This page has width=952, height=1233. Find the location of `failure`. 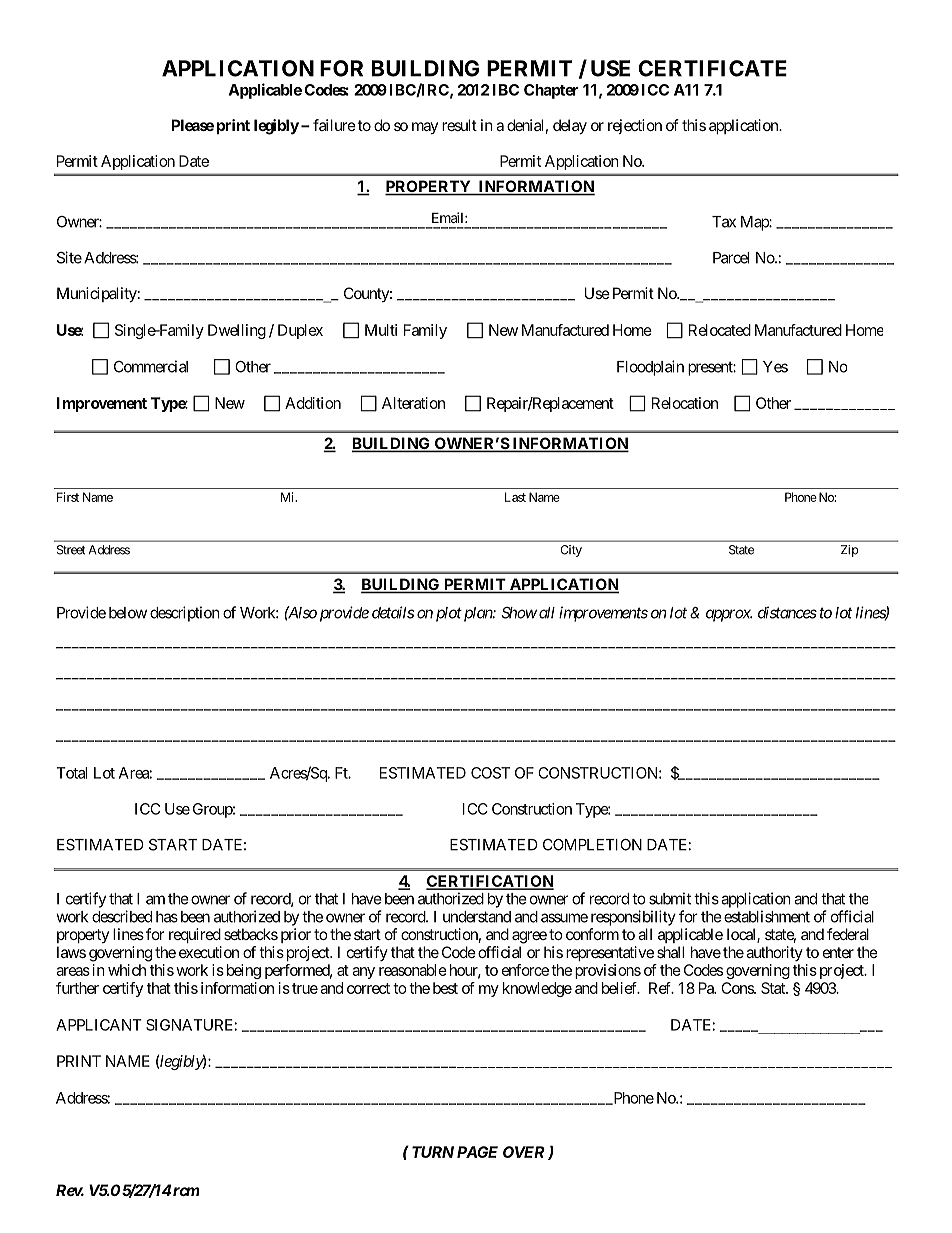

failure is located at coordinates (334, 125).
